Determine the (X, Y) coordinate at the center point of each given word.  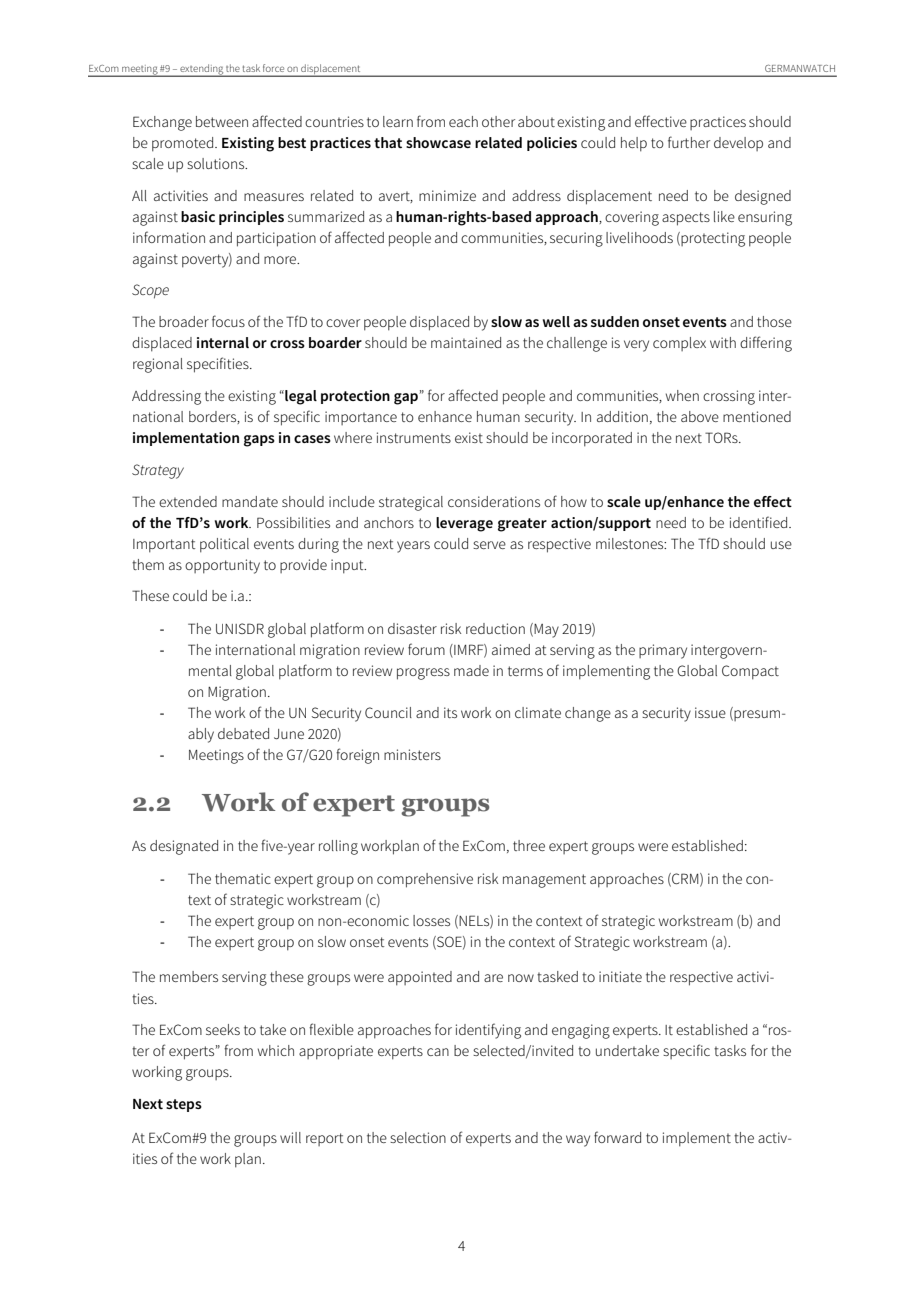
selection (418, 1137)
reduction (495, 628)
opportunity (222, 566)
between (222, 121)
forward (617, 1137)
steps (184, 1105)
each (463, 121)
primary (663, 651)
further (689, 142)
